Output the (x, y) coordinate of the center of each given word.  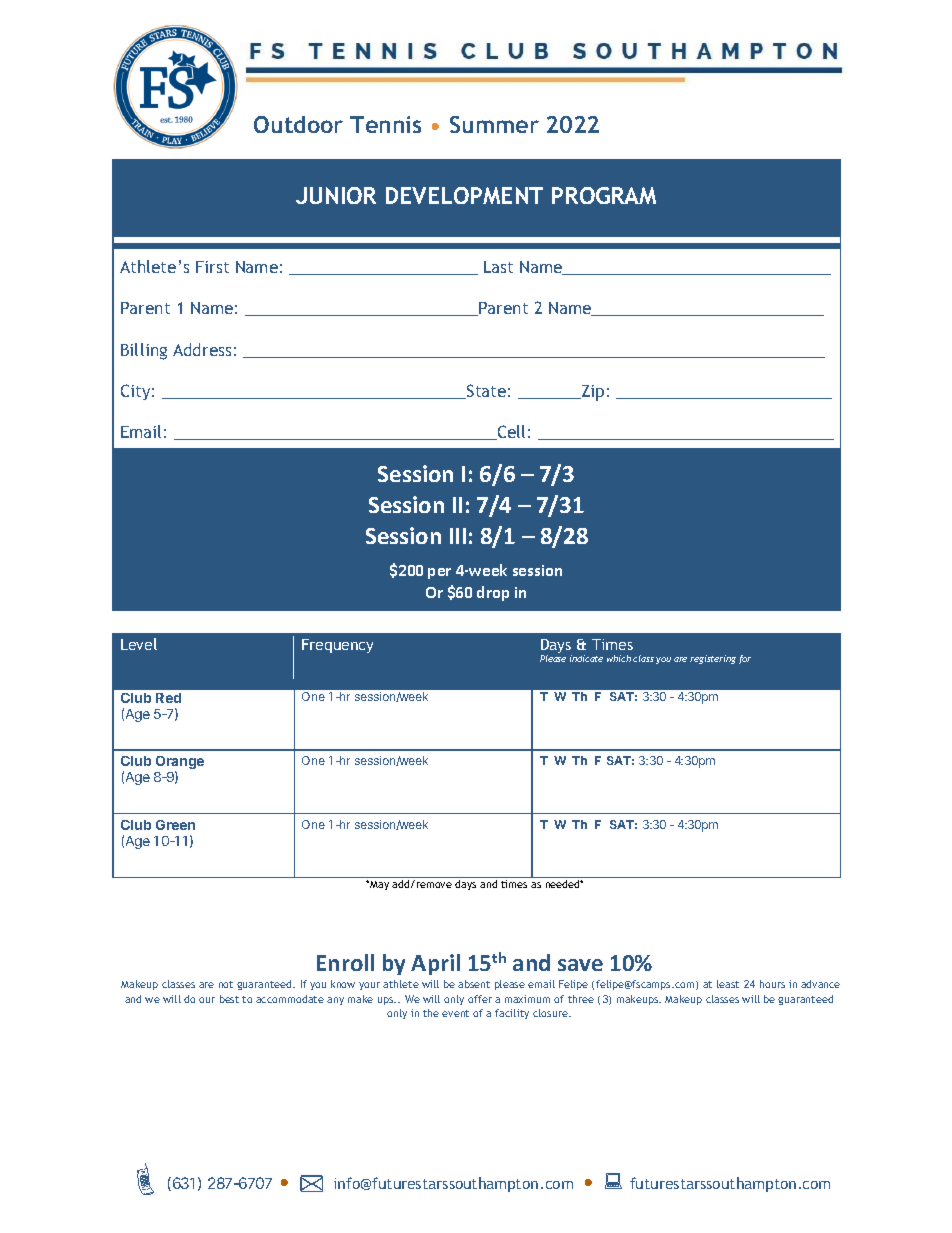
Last (498, 267)
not (226, 984)
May (379, 885)
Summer (494, 124)
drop (493, 593)
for (745, 659)
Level (139, 644)
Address (202, 349)
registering (713, 659)
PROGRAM (604, 195)
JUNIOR (336, 195)
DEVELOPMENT (464, 195)
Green (175, 825)
